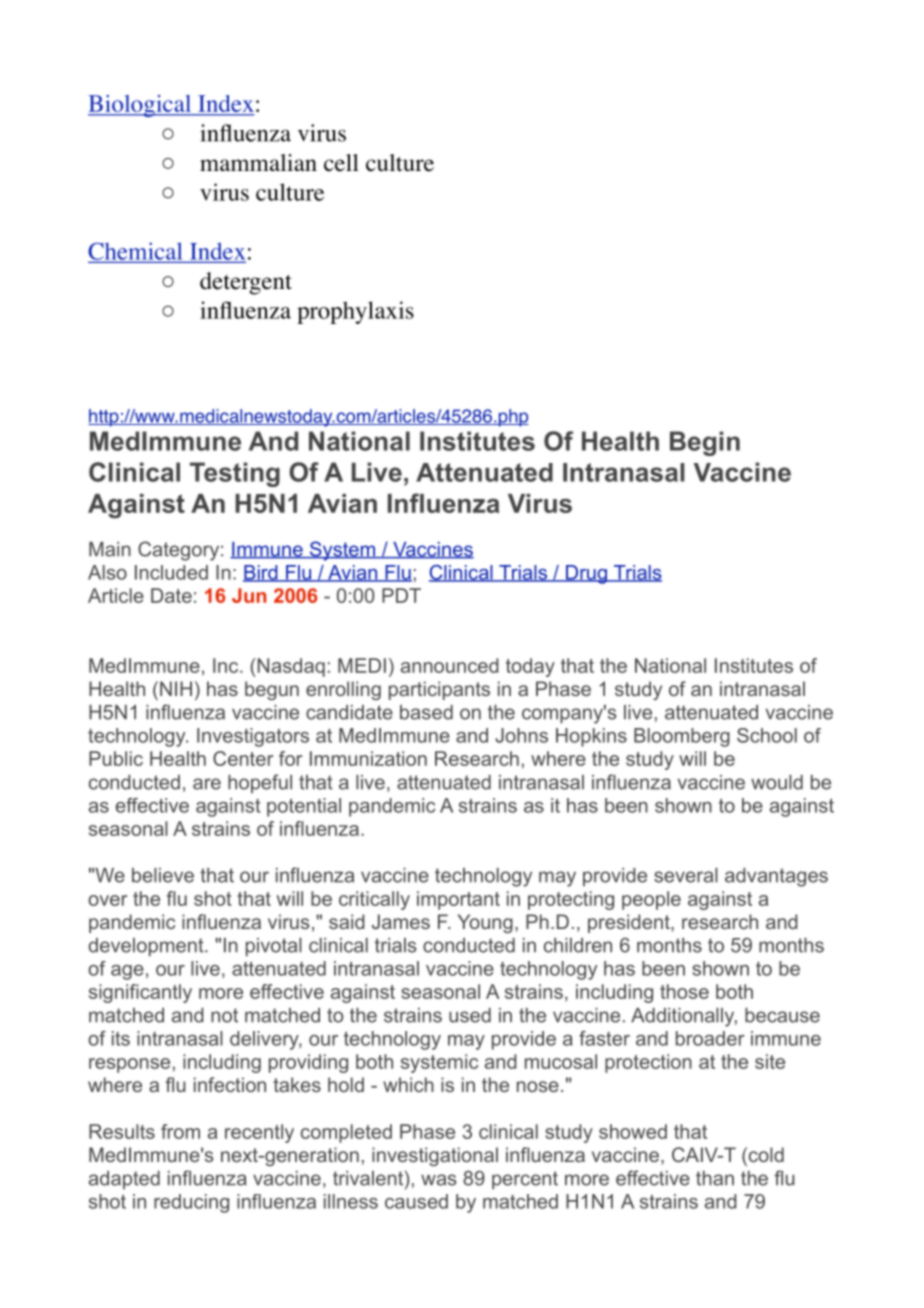 Image resolution: width=924 pixels, height=1308 pixels. I want to click on reducing, so click(191, 1203).
